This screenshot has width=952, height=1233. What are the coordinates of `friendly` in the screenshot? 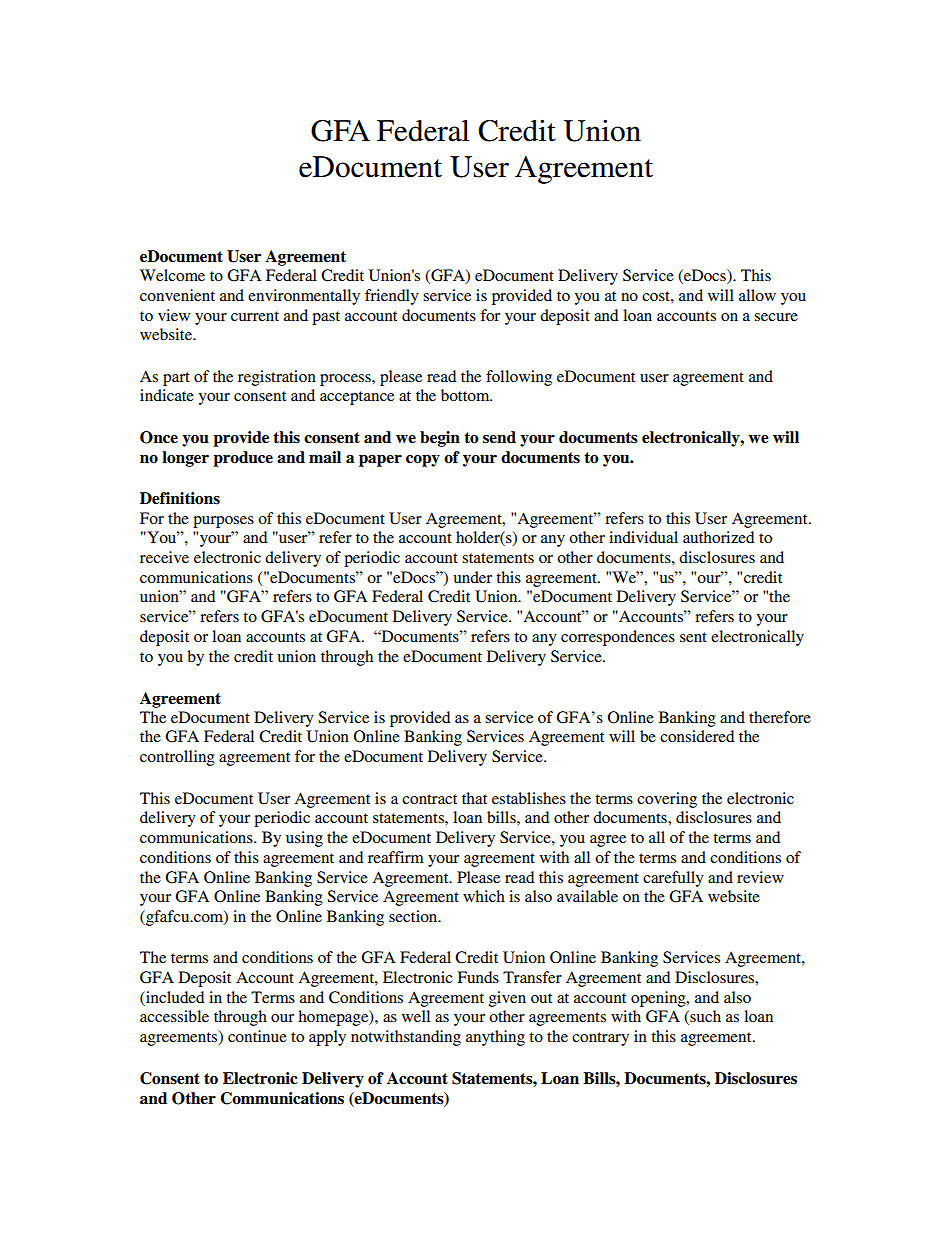 It's located at (392, 297).
